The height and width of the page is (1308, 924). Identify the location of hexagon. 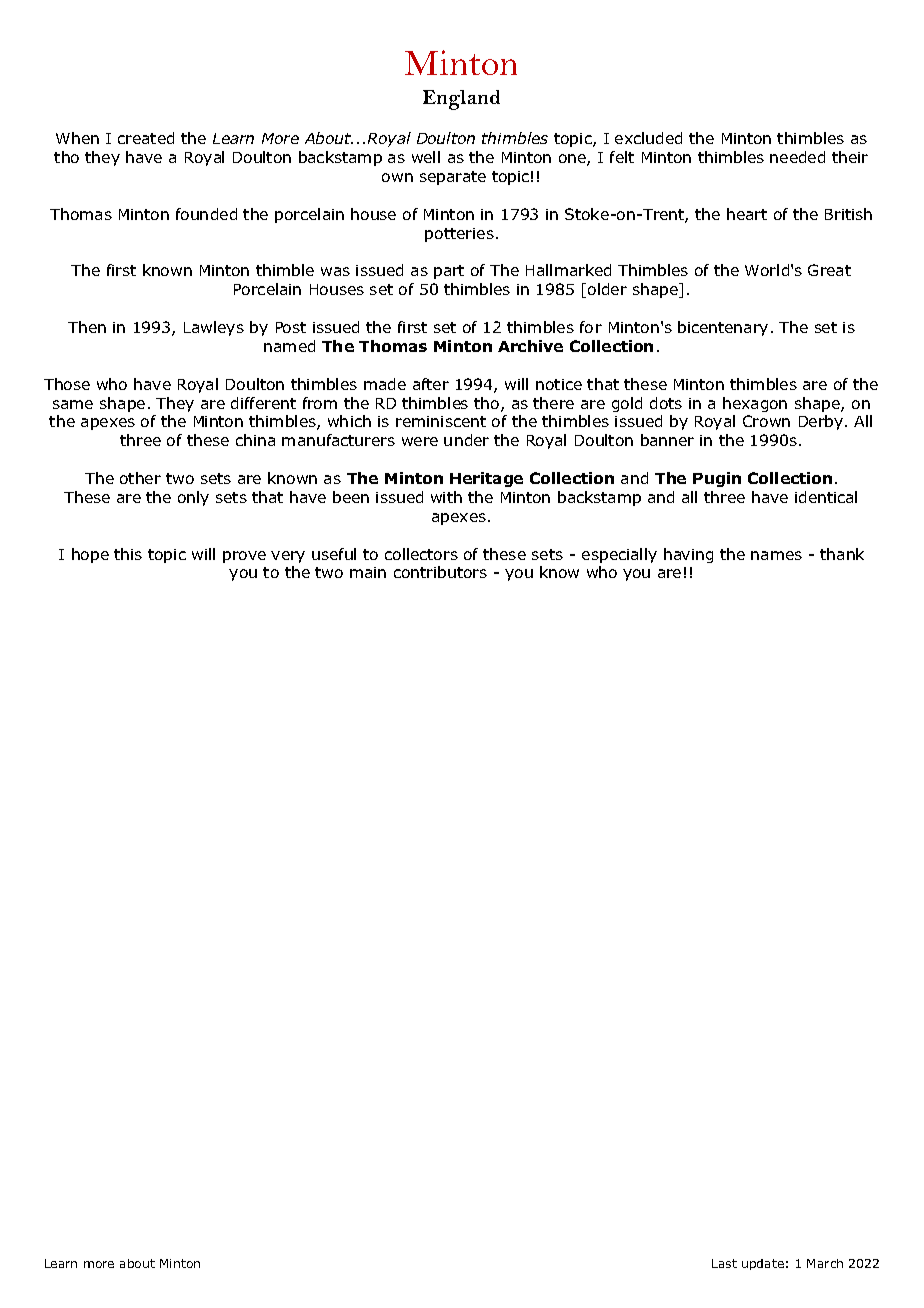
(755, 404).
